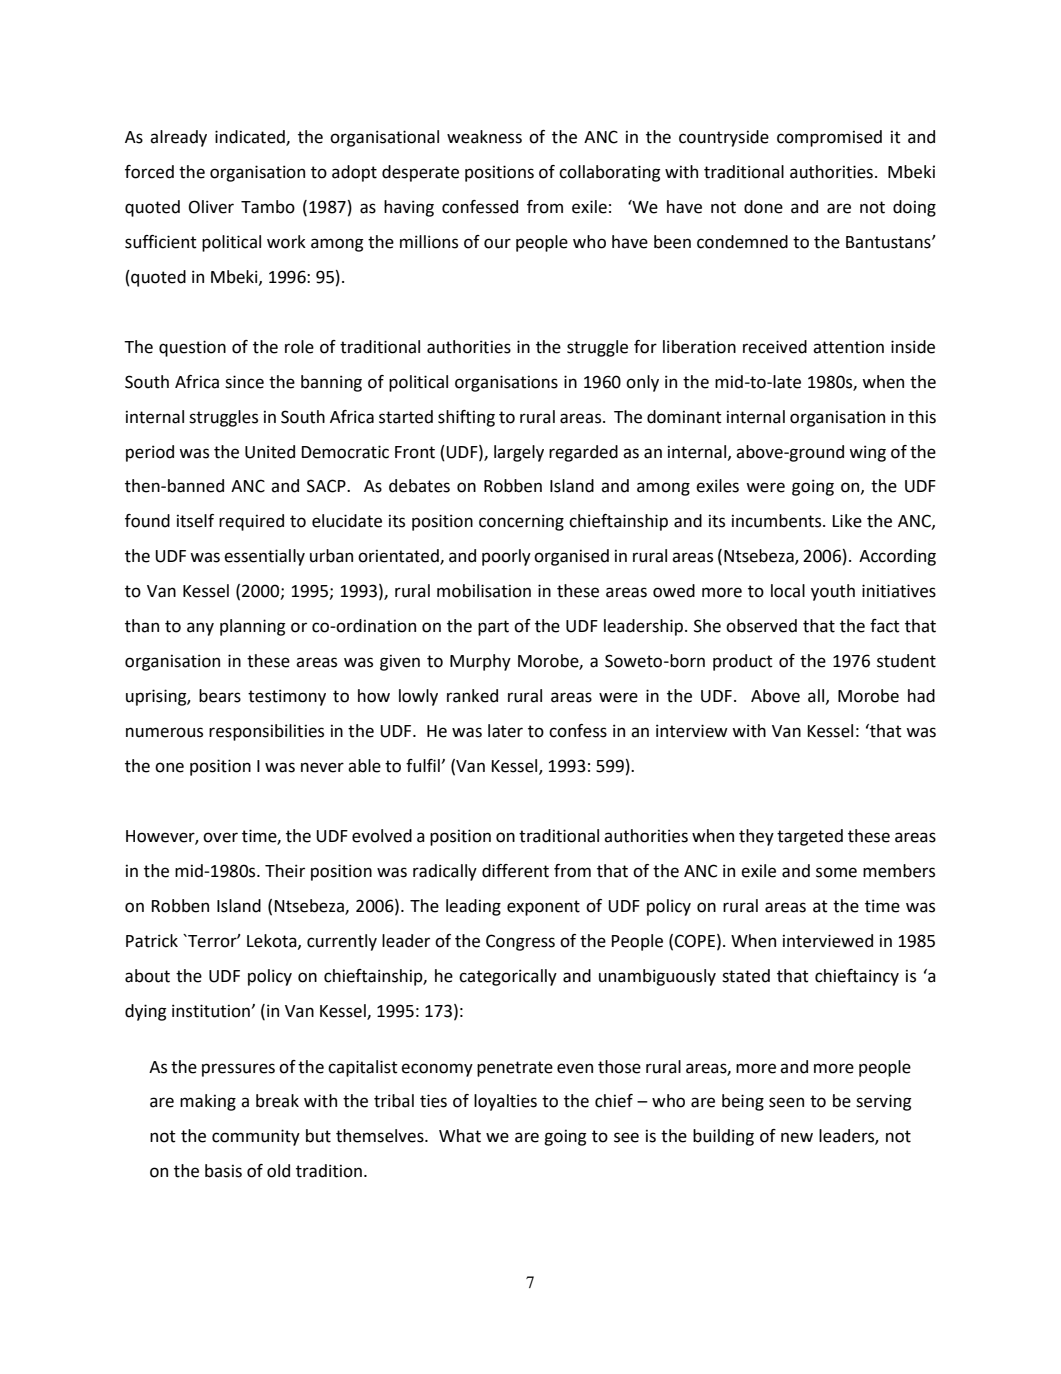 The height and width of the screenshot is (1374, 1061). What do you see at coordinates (285, 871) in the screenshot?
I see `Their` at bounding box center [285, 871].
